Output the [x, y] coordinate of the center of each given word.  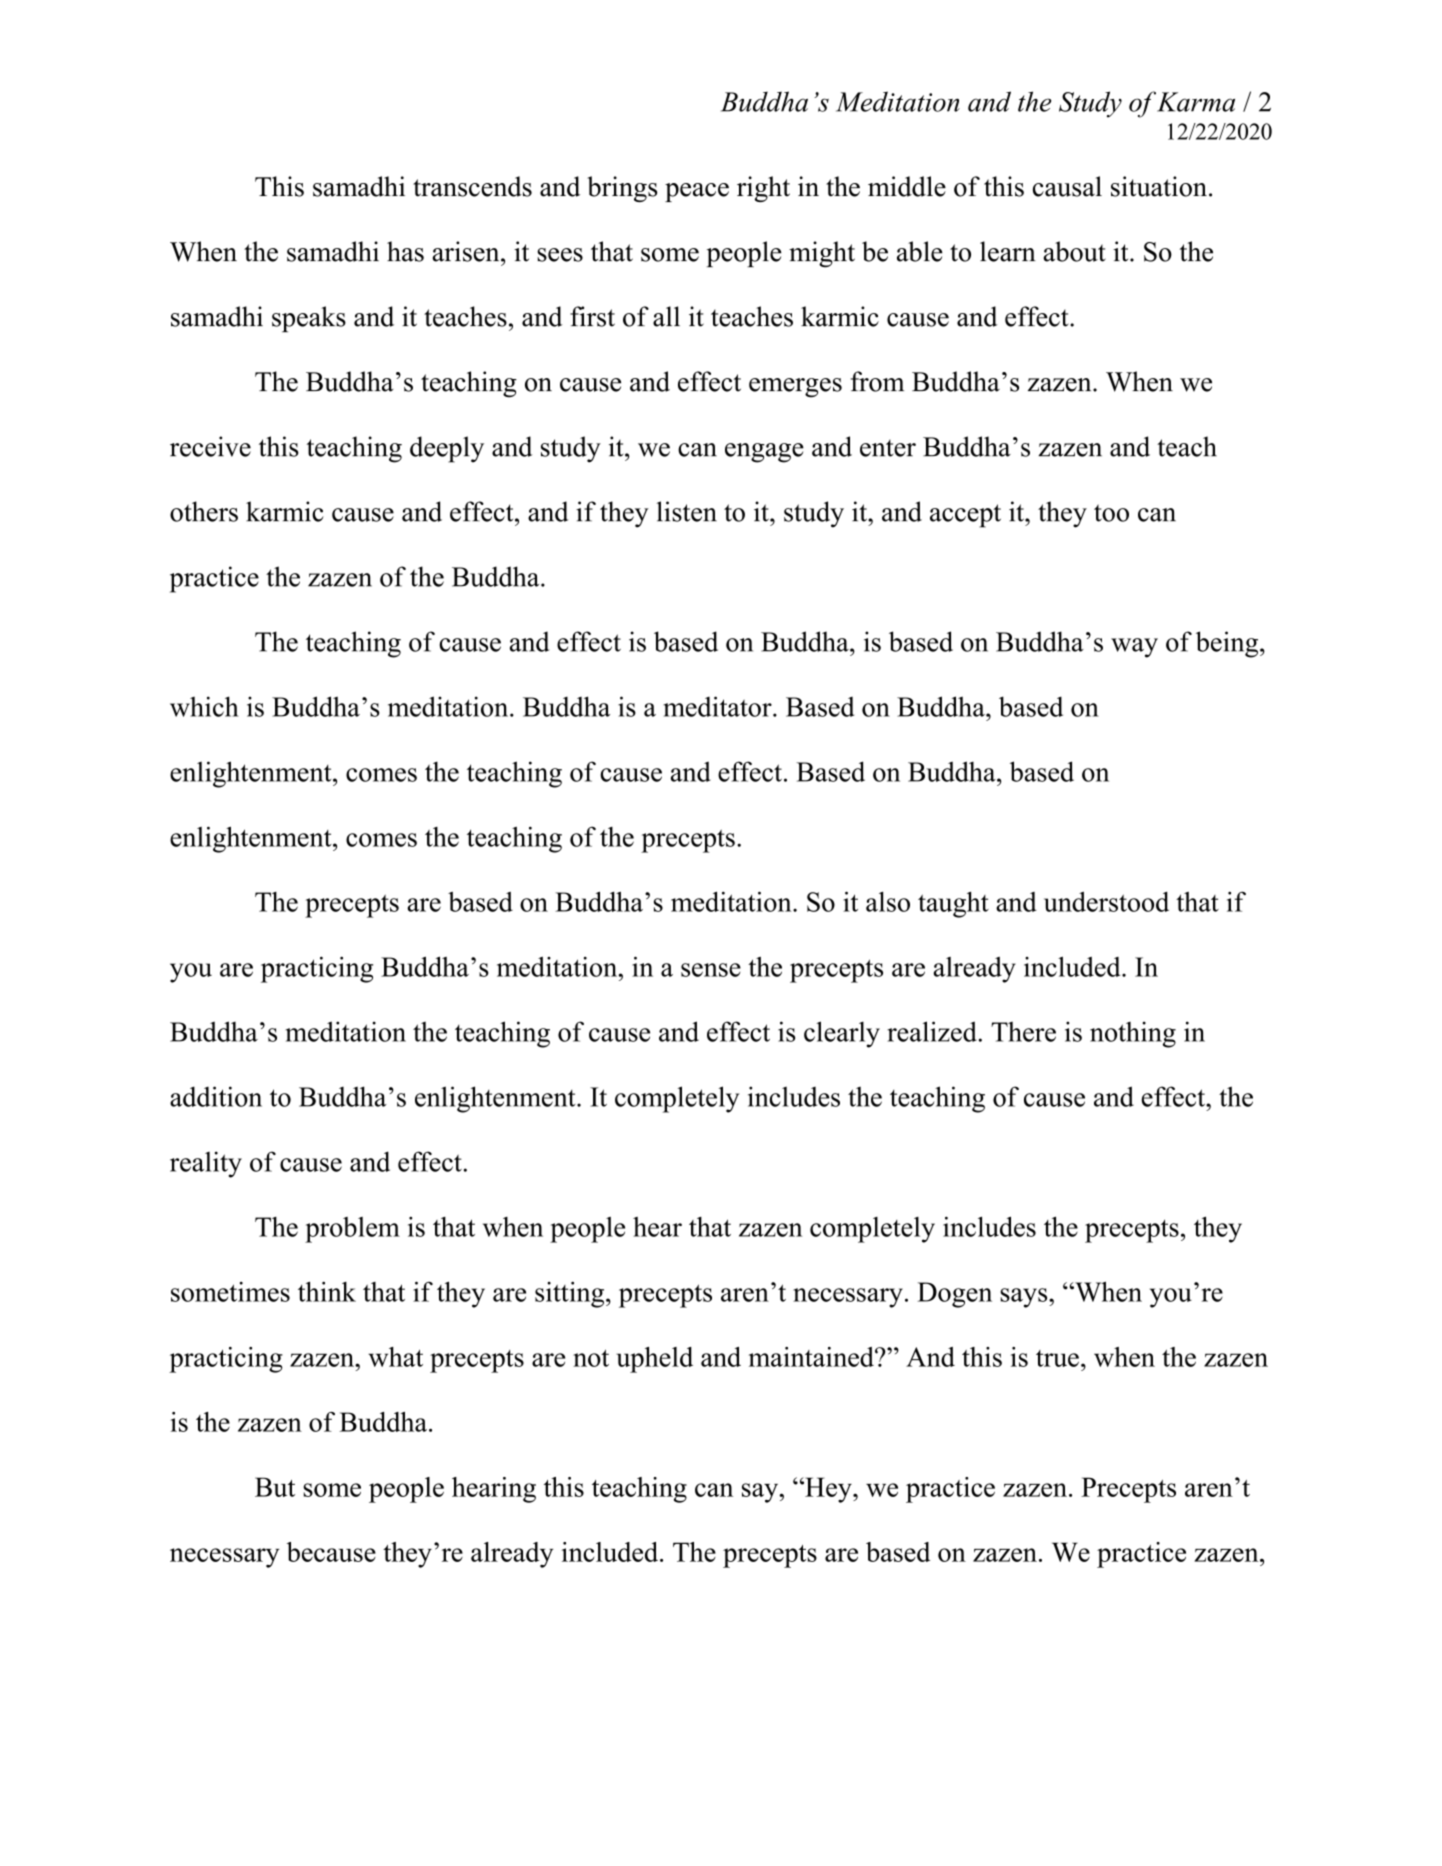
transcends [472, 186]
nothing [1133, 1034]
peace [697, 192]
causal [1067, 186]
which [204, 706]
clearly [842, 1034]
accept [965, 516]
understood [1106, 901]
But [275, 1487]
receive [210, 446]
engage [764, 453]
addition [216, 1096]
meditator [718, 706]
